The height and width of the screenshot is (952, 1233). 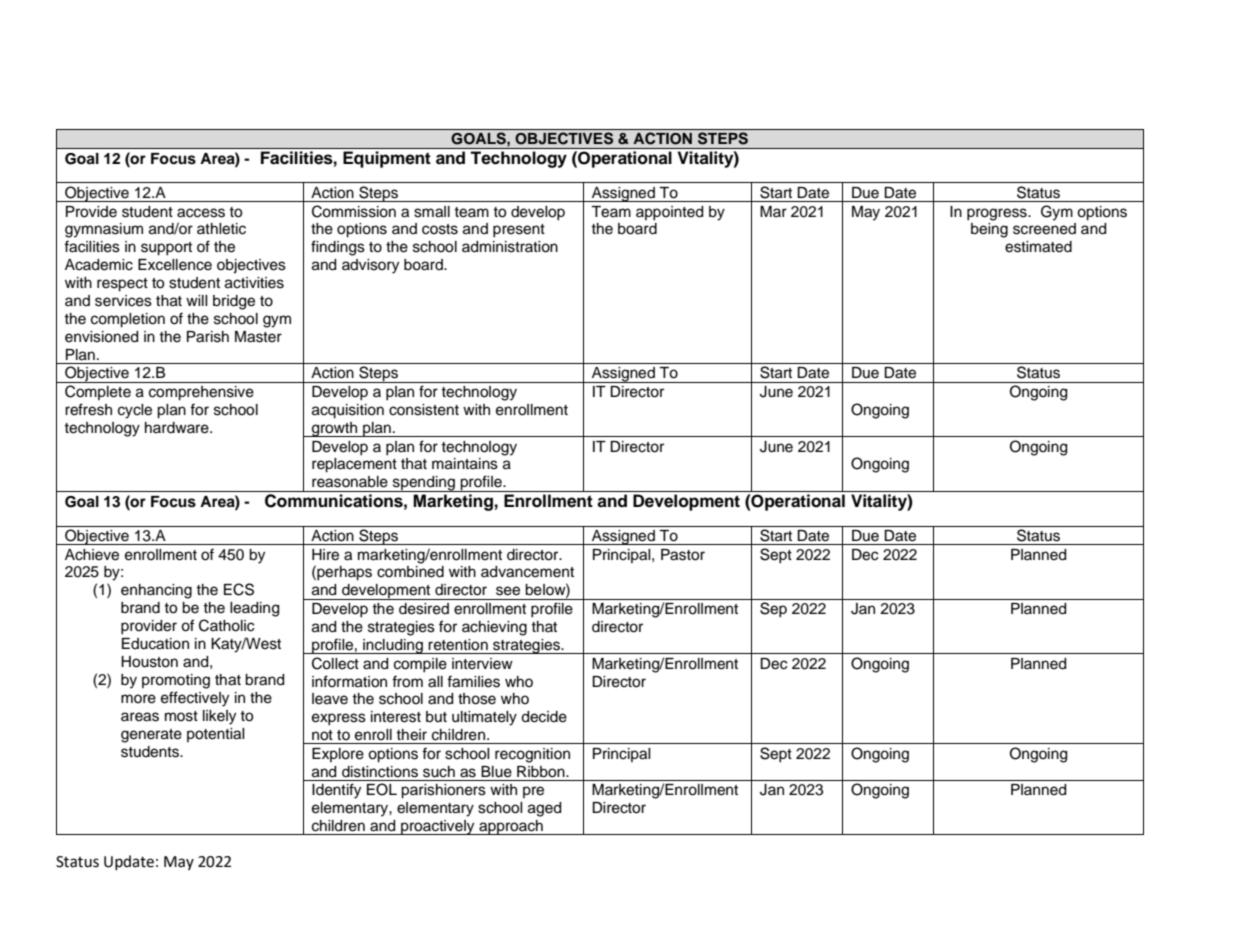 What do you see at coordinates (519, 230) in the screenshot?
I see `present` at bounding box center [519, 230].
